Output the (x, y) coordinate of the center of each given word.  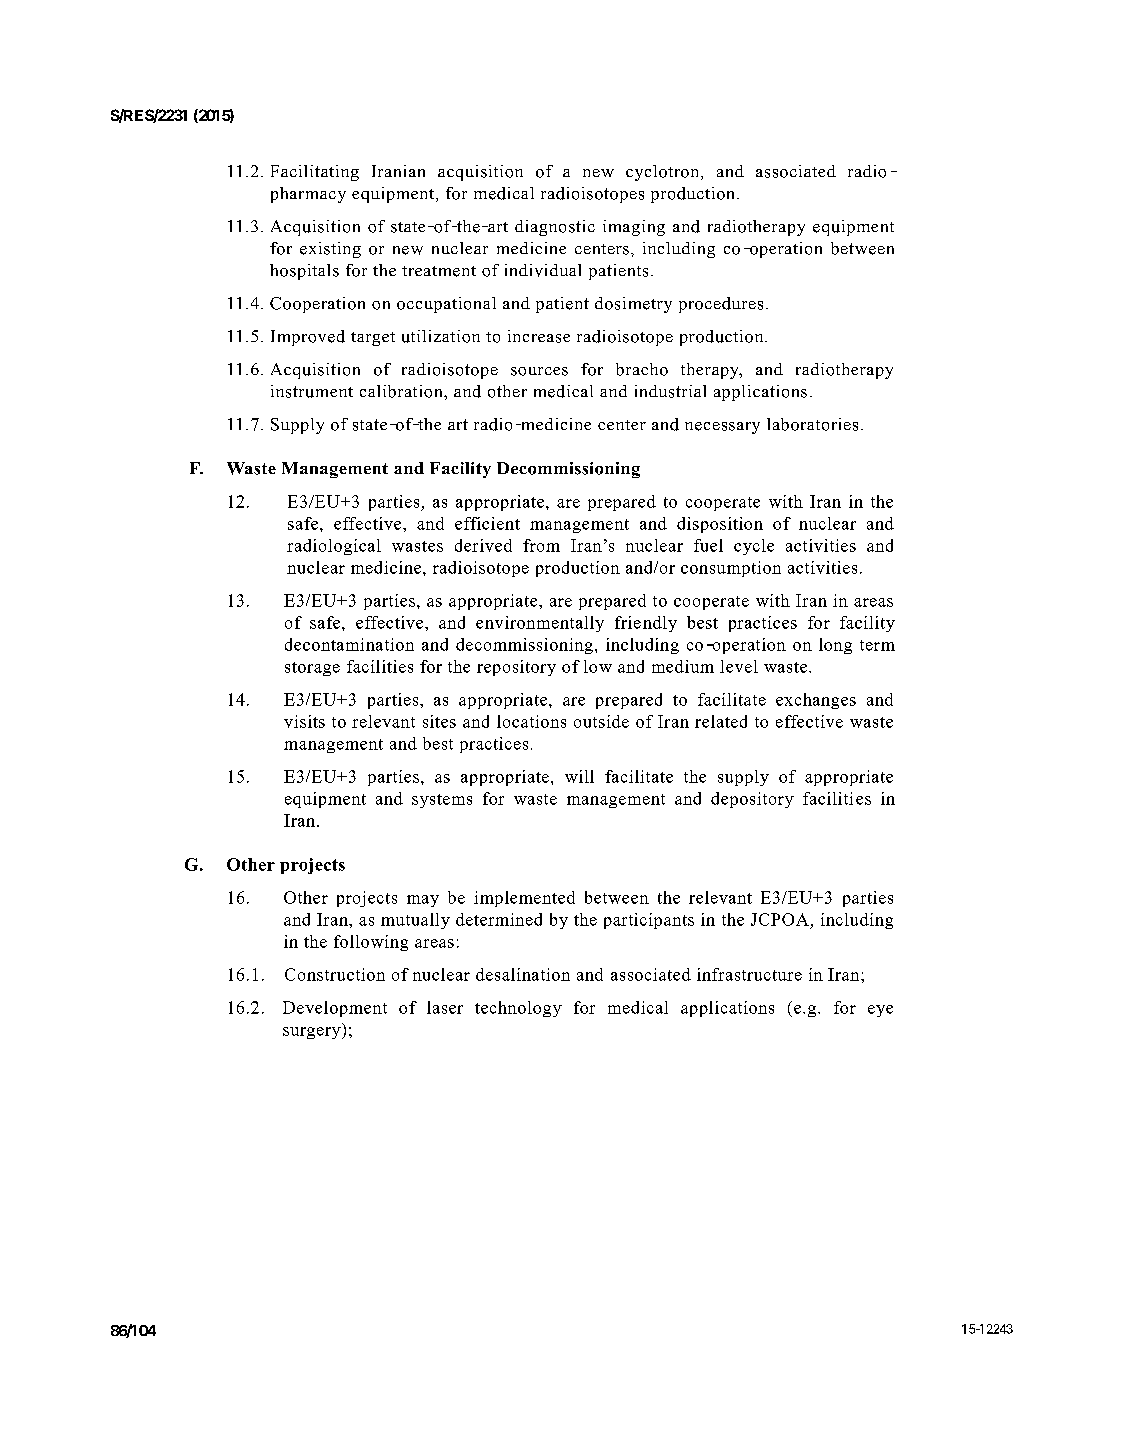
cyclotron (664, 173)
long (835, 646)
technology (518, 1009)
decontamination (349, 644)
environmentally (540, 624)
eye (880, 1011)
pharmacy (308, 195)
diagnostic (555, 228)
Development (335, 1009)
